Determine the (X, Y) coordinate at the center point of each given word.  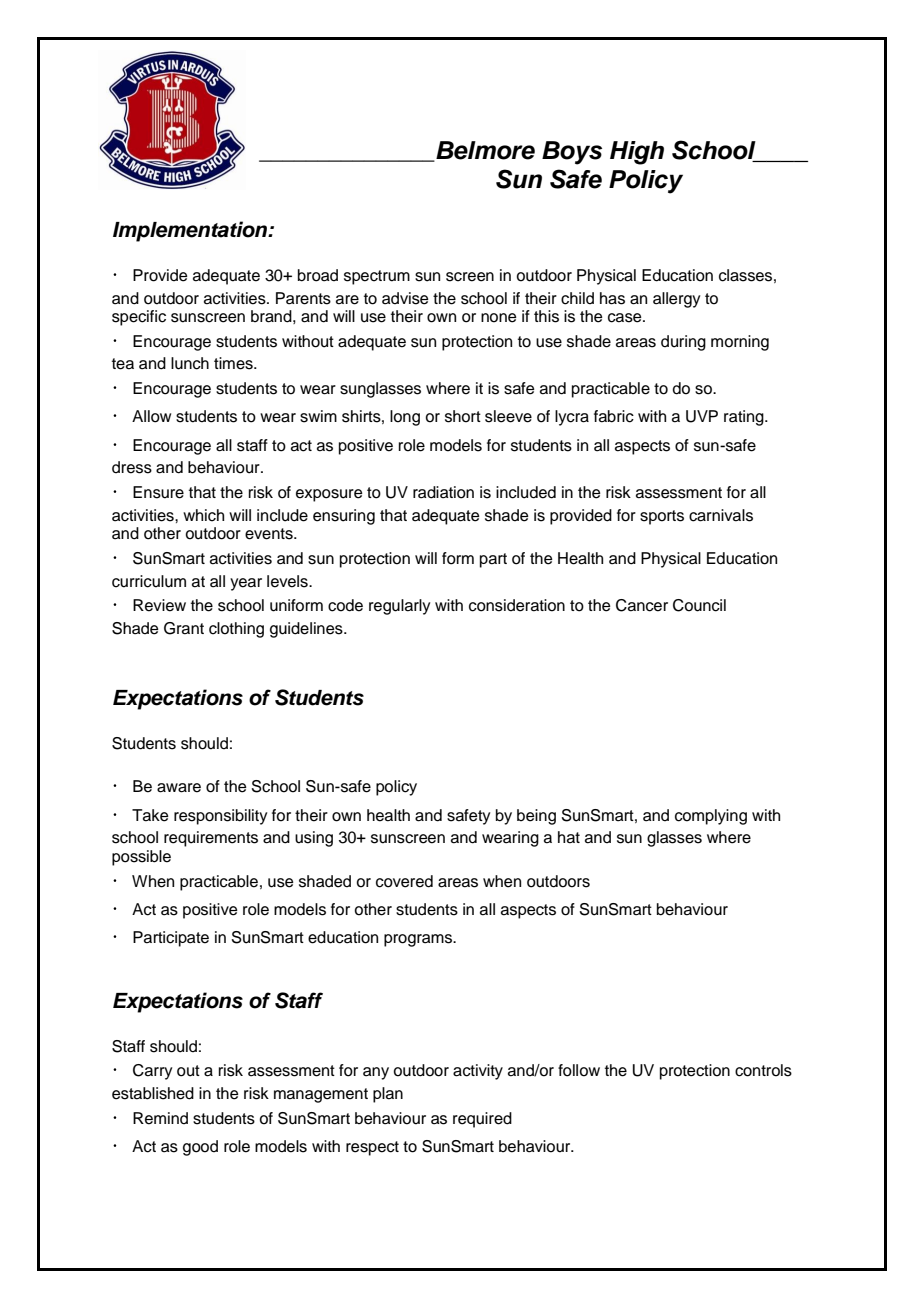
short (463, 416)
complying (711, 817)
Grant (184, 628)
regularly (399, 607)
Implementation (191, 231)
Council (699, 605)
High (637, 153)
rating (745, 418)
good (200, 1148)
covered (404, 881)
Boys (572, 153)
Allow (151, 416)
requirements (211, 839)
